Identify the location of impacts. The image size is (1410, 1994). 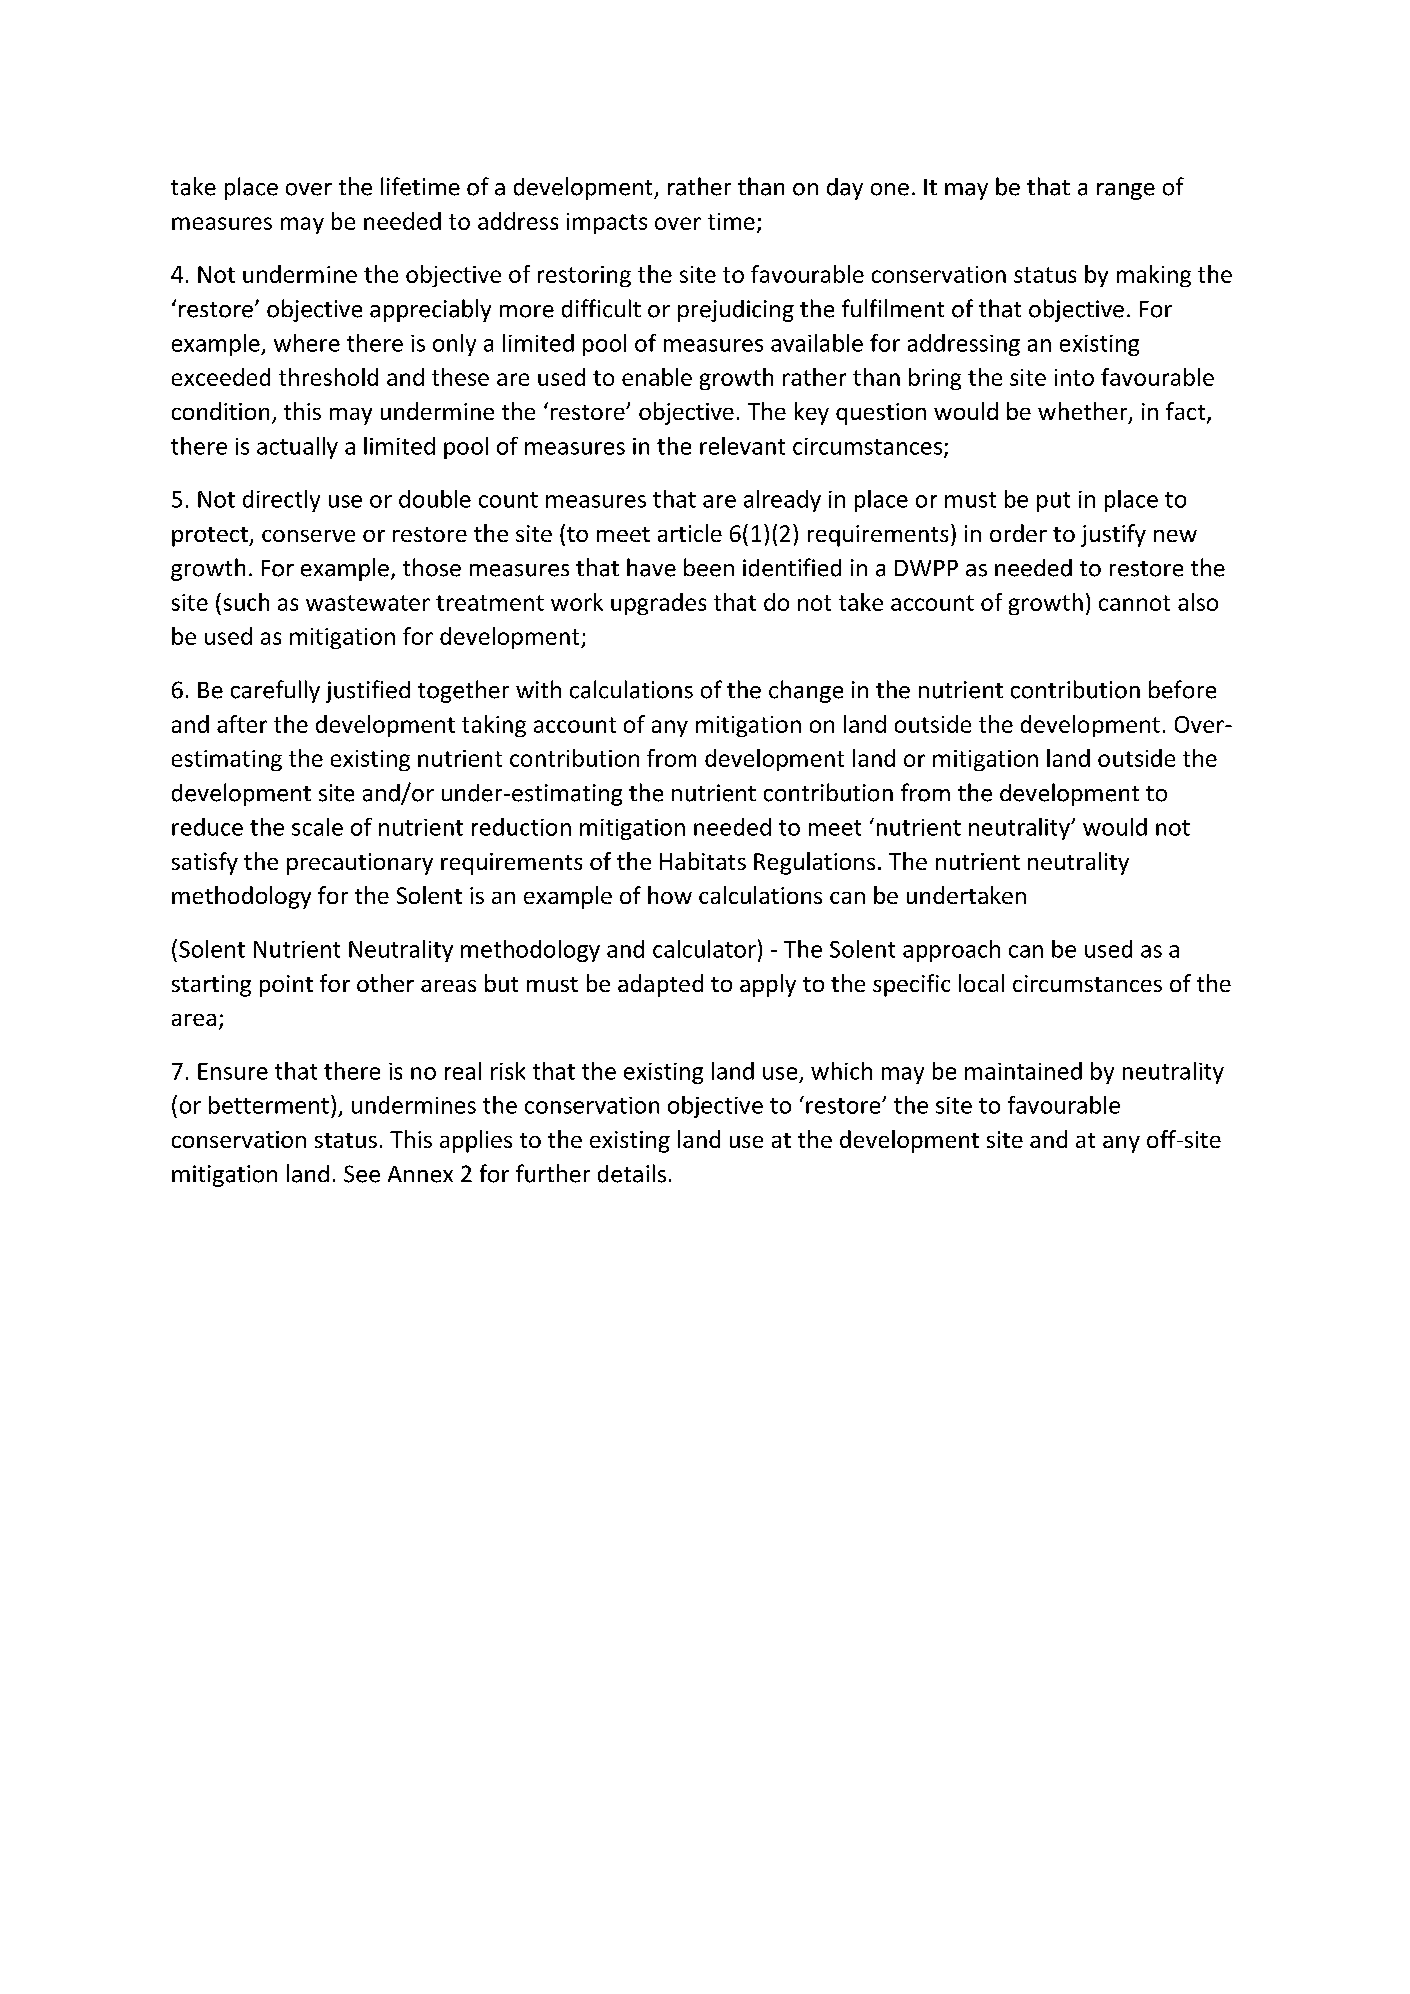
(607, 223).
